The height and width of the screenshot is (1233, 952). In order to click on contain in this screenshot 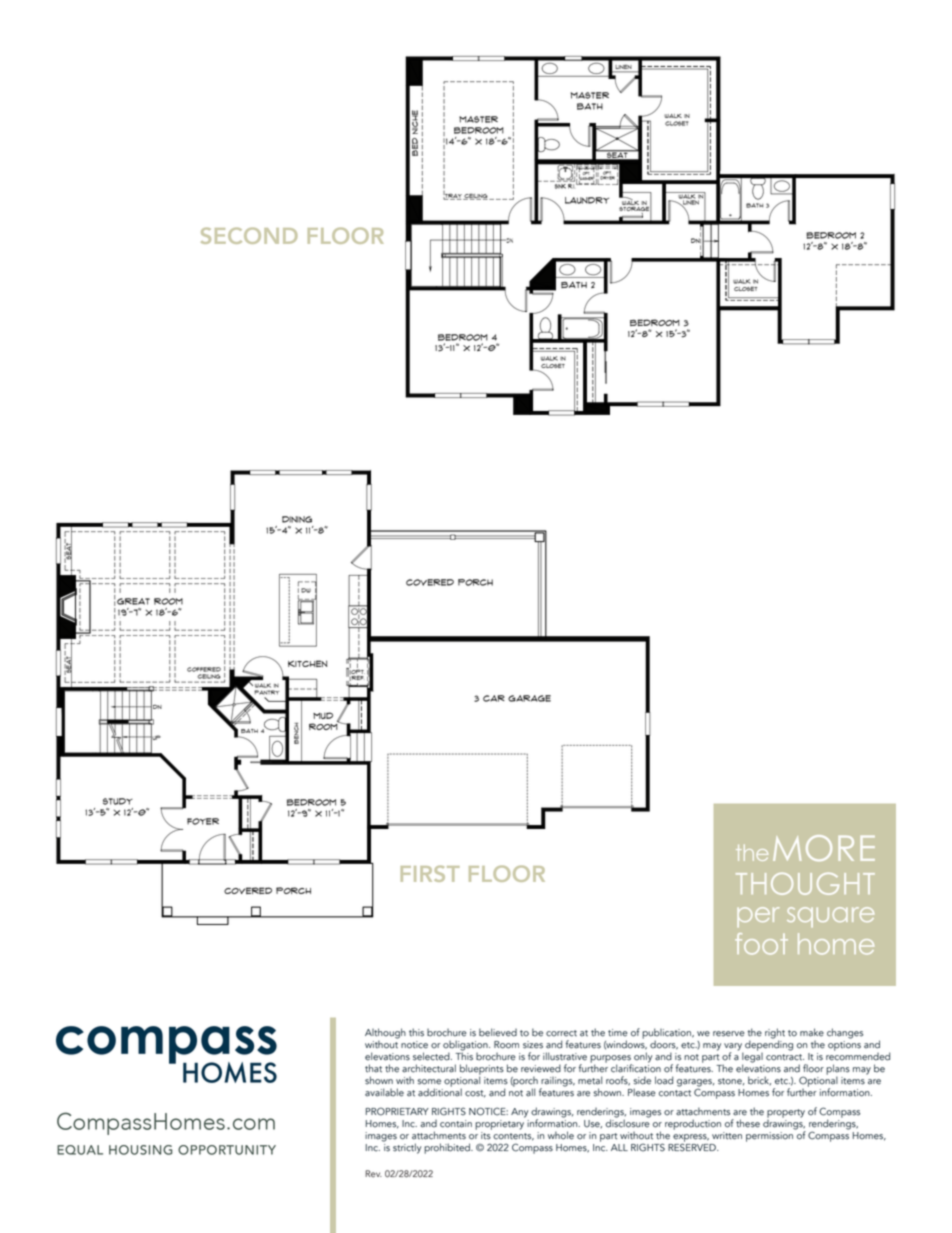, I will do `click(456, 1124)`.
